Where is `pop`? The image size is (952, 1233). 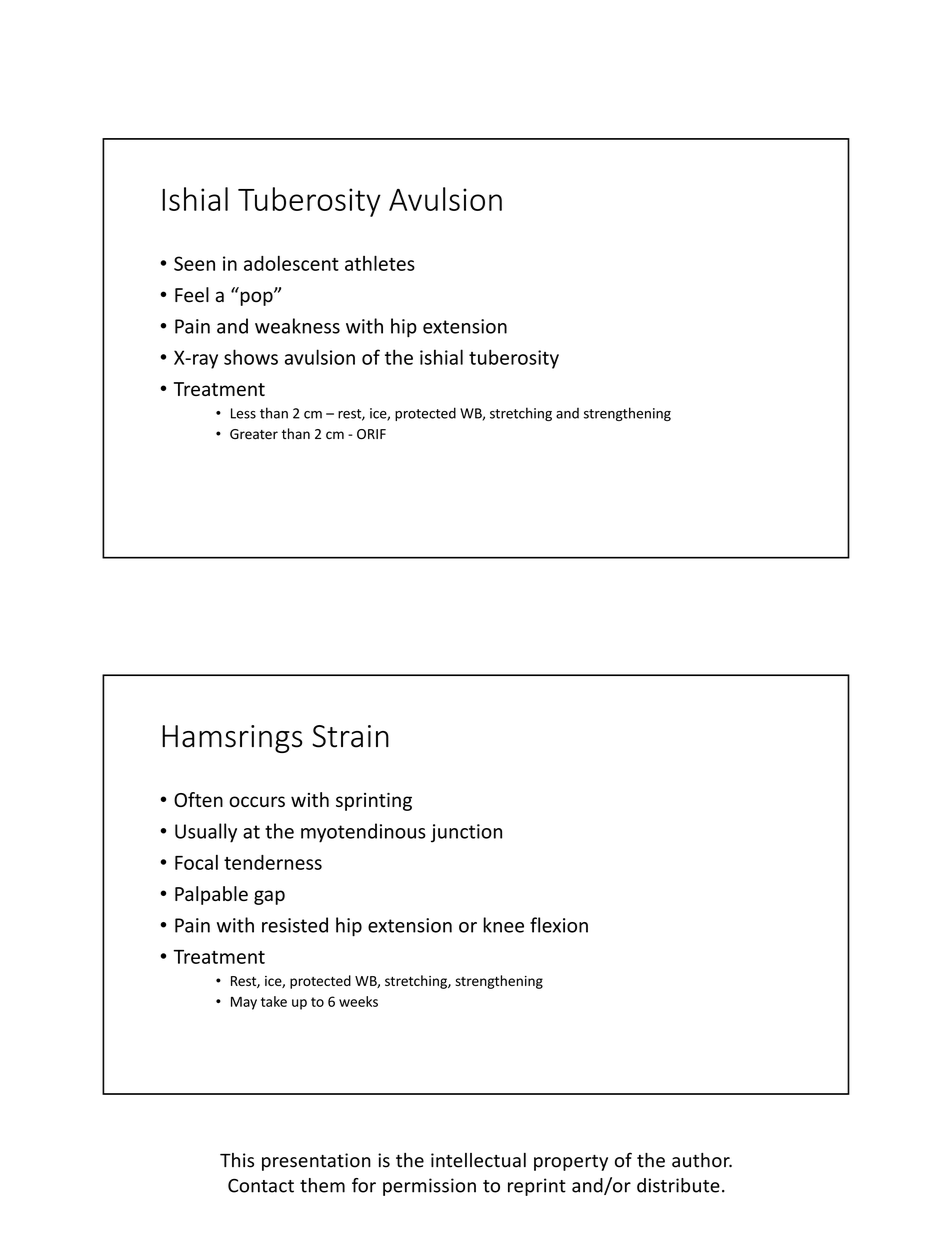
pop is located at coordinates (257, 298).
